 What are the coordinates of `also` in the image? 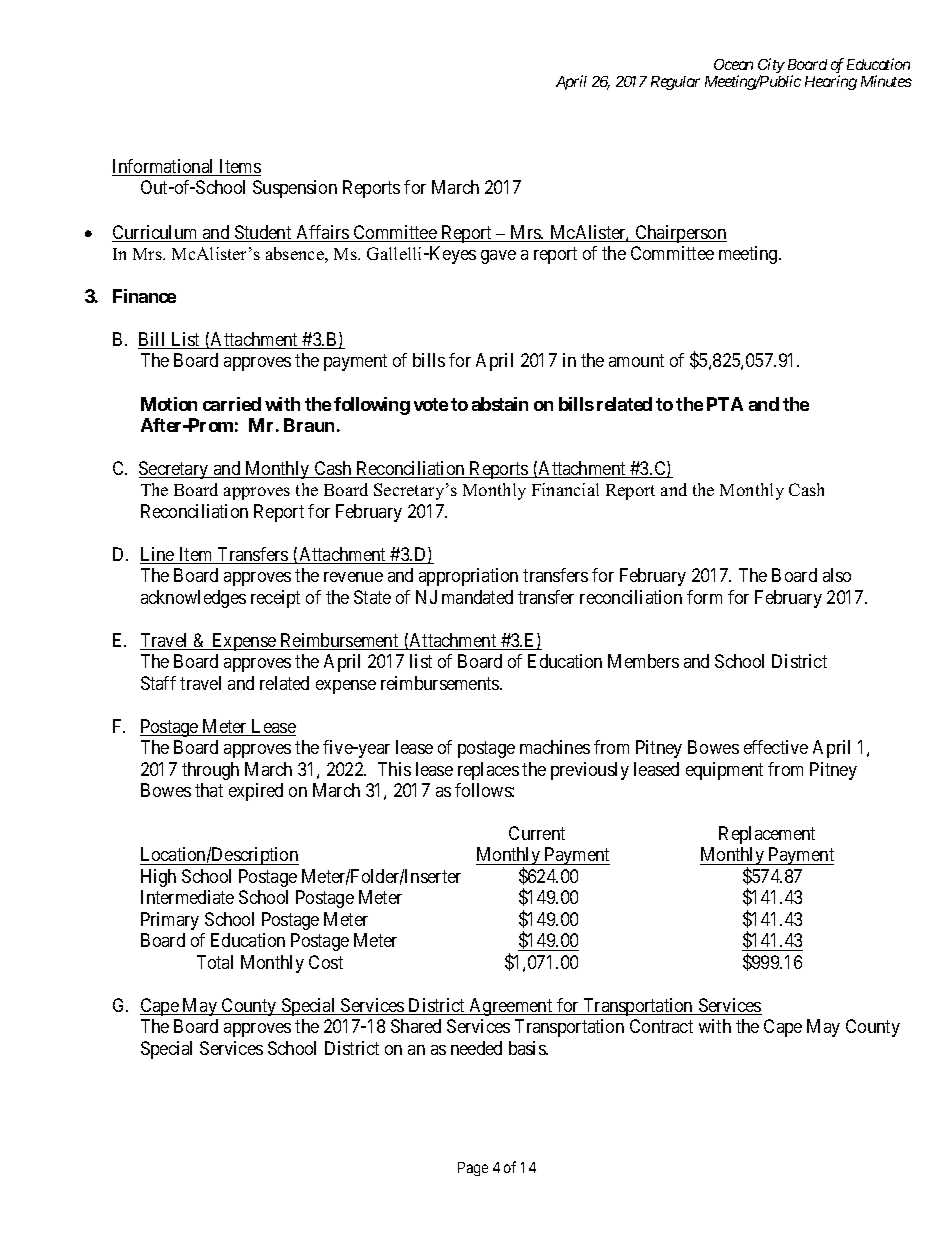 It's located at (837, 575).
